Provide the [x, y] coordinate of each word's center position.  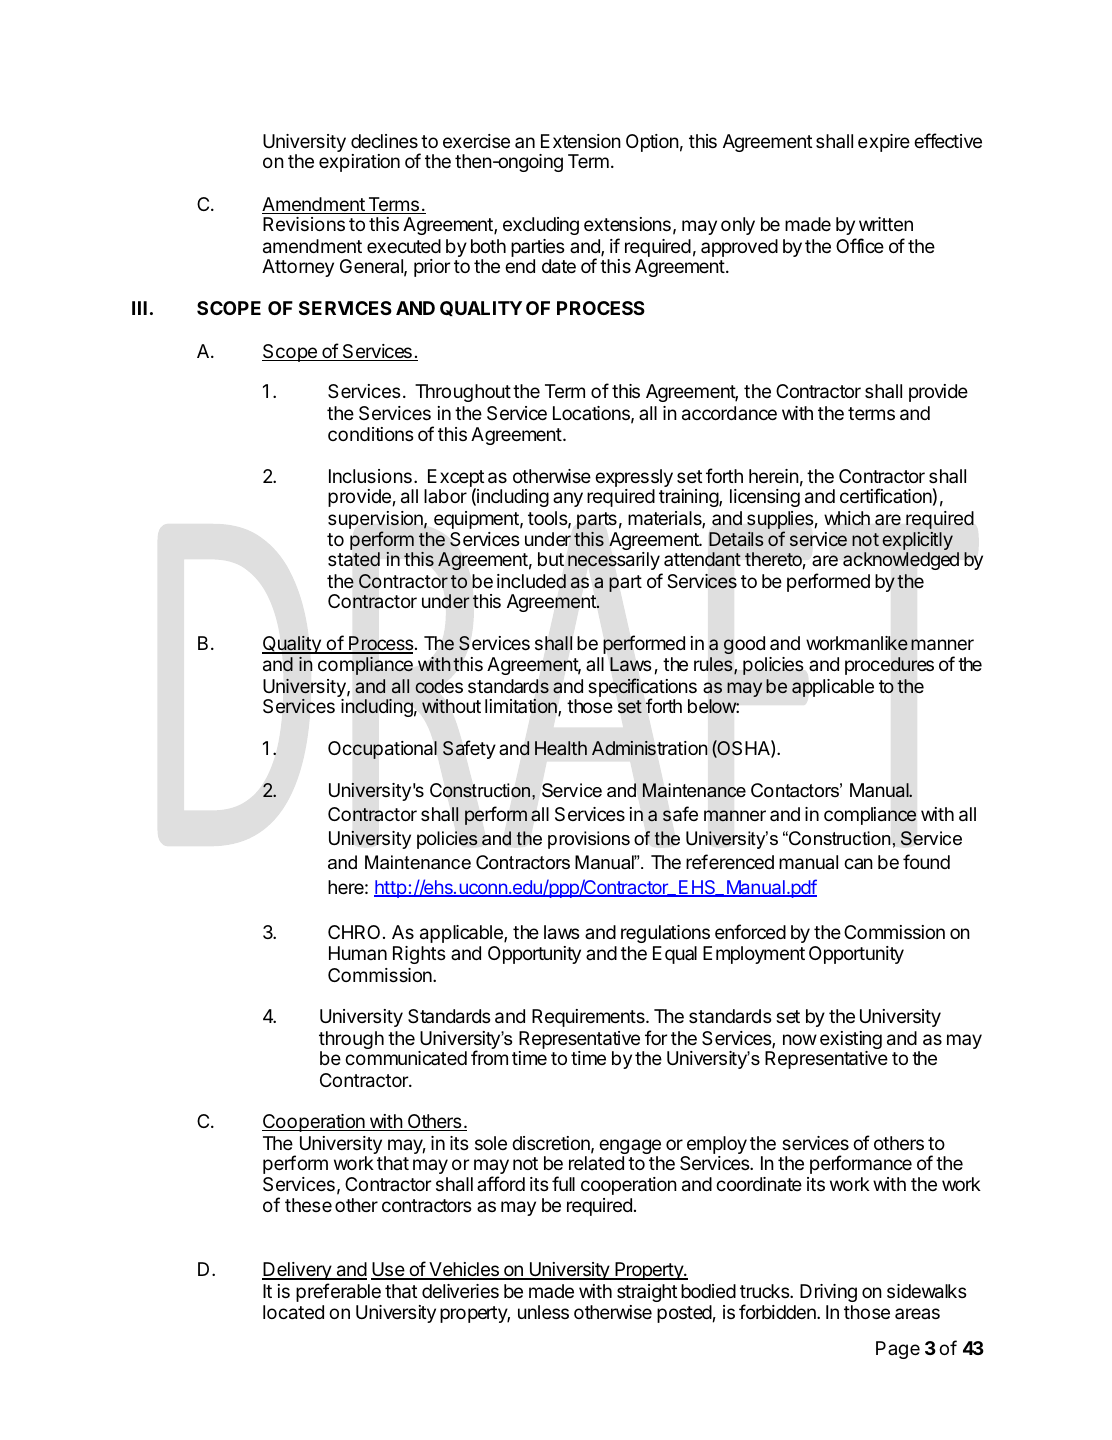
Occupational [382, 750]
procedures [889, 666]
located [293, 1312]
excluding [541, 226]
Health [561, 748]
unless [543, 1312]
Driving [828, 1293]
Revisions [304, 224]
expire [884, 143]
